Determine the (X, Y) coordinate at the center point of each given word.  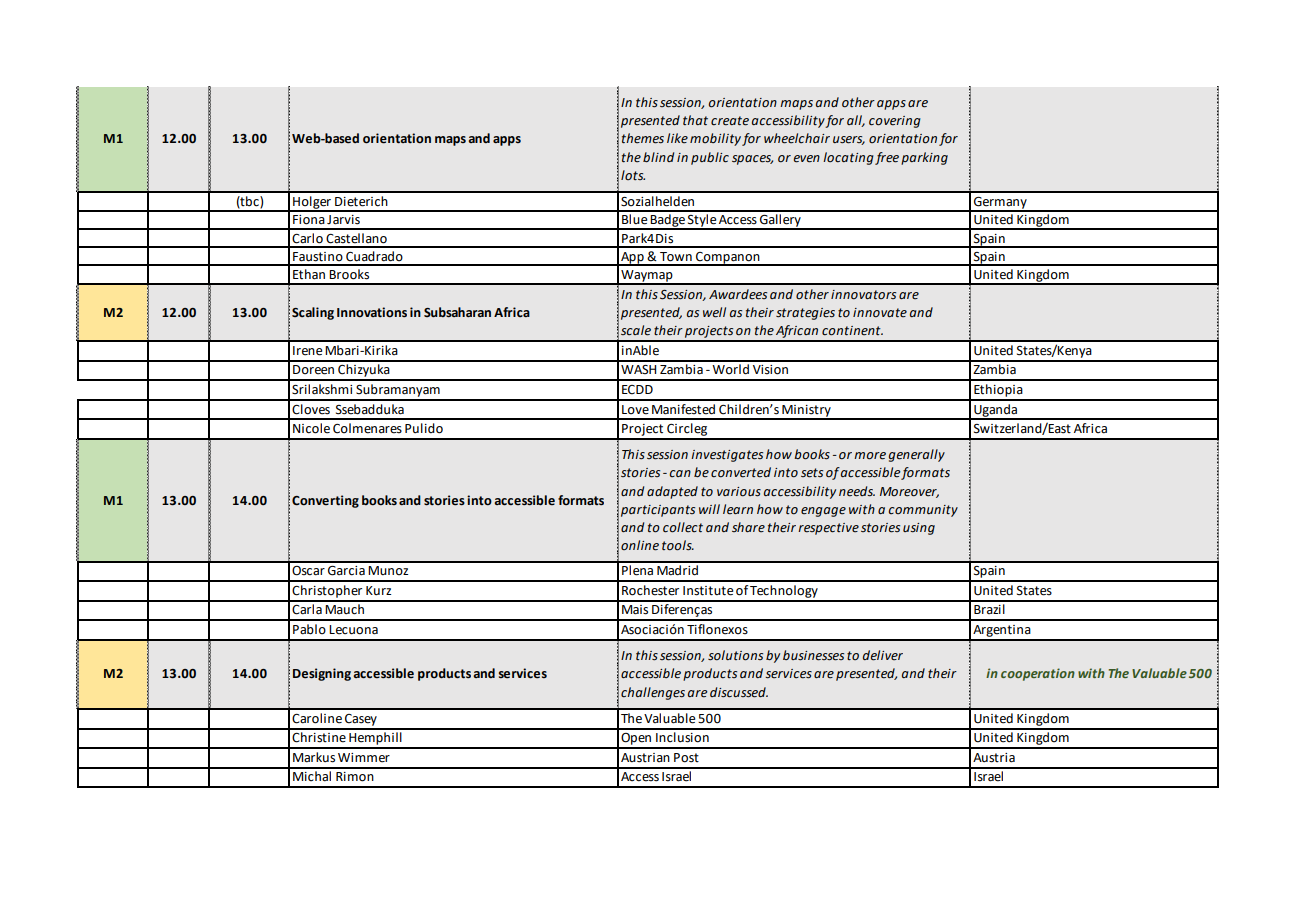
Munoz (388, 570)
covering (895, 122)
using (919, 529)
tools (678, 545)
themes (643, 138)
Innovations (372, 312)
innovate (880, 313)
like (677, 138)
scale (636, 330)
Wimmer (364, 758)
